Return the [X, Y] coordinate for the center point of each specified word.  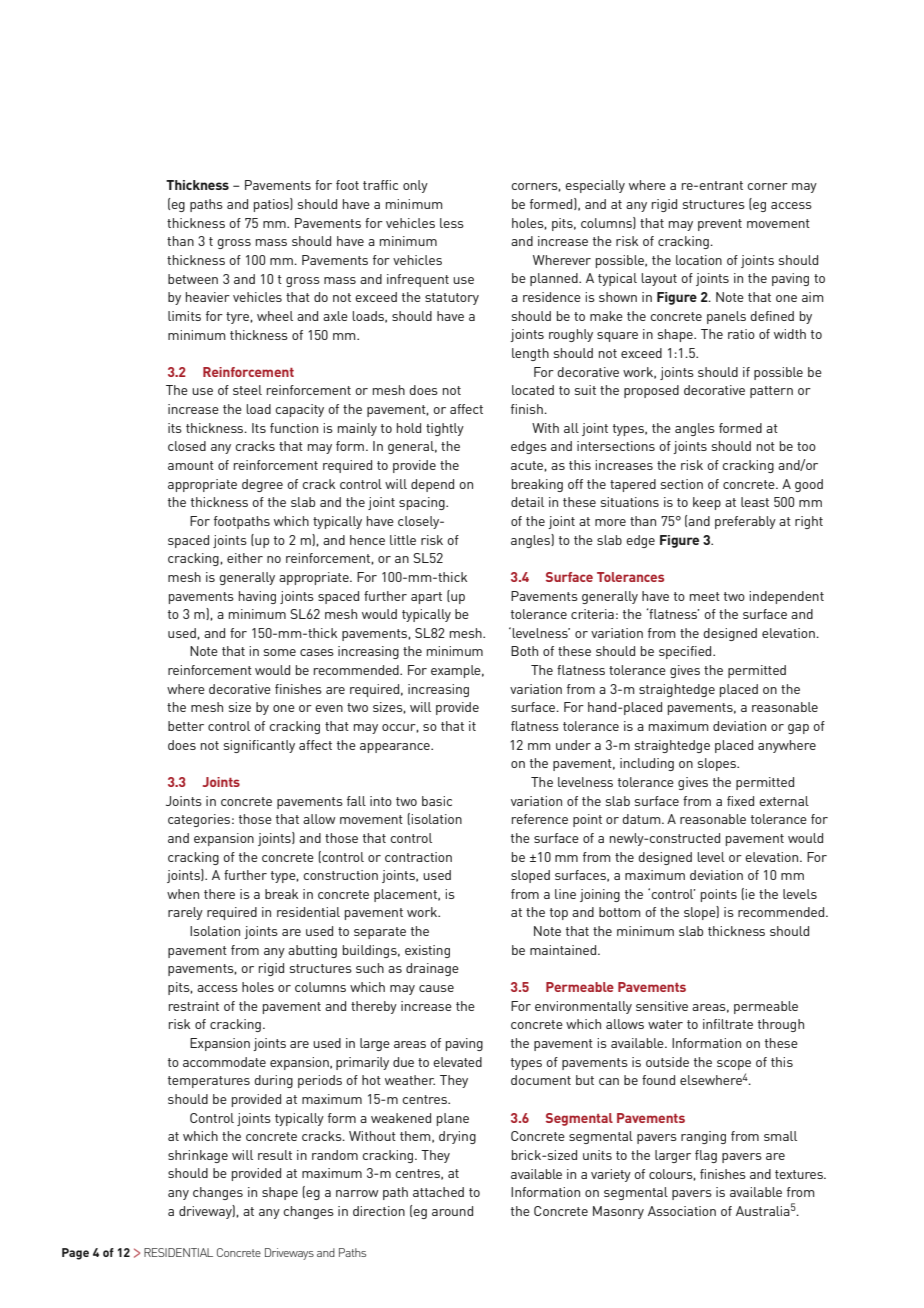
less [452, 223]
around [452, 1211]
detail [527, 502]
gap [798, 729]
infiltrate [728, 1024]
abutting [312, 951]
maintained [564, 950]
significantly [259, 746]
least [755, 502]
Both [524, 651]
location [699, 260]
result [275, 1155]
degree [262, 485]
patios [272, 205]
